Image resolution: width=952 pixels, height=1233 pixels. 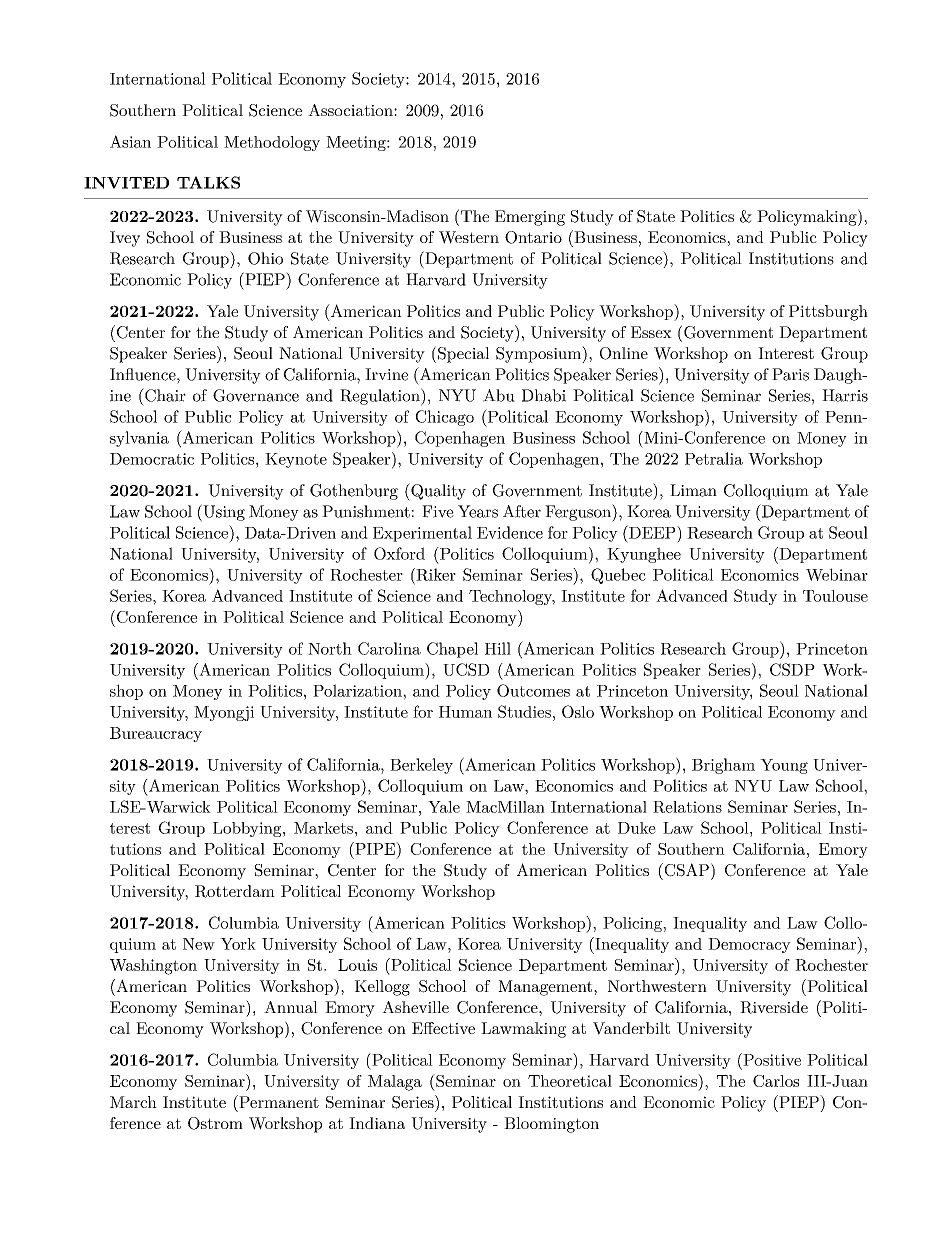 I want to click on Pittsburgh, so click(x=828, y=313).
